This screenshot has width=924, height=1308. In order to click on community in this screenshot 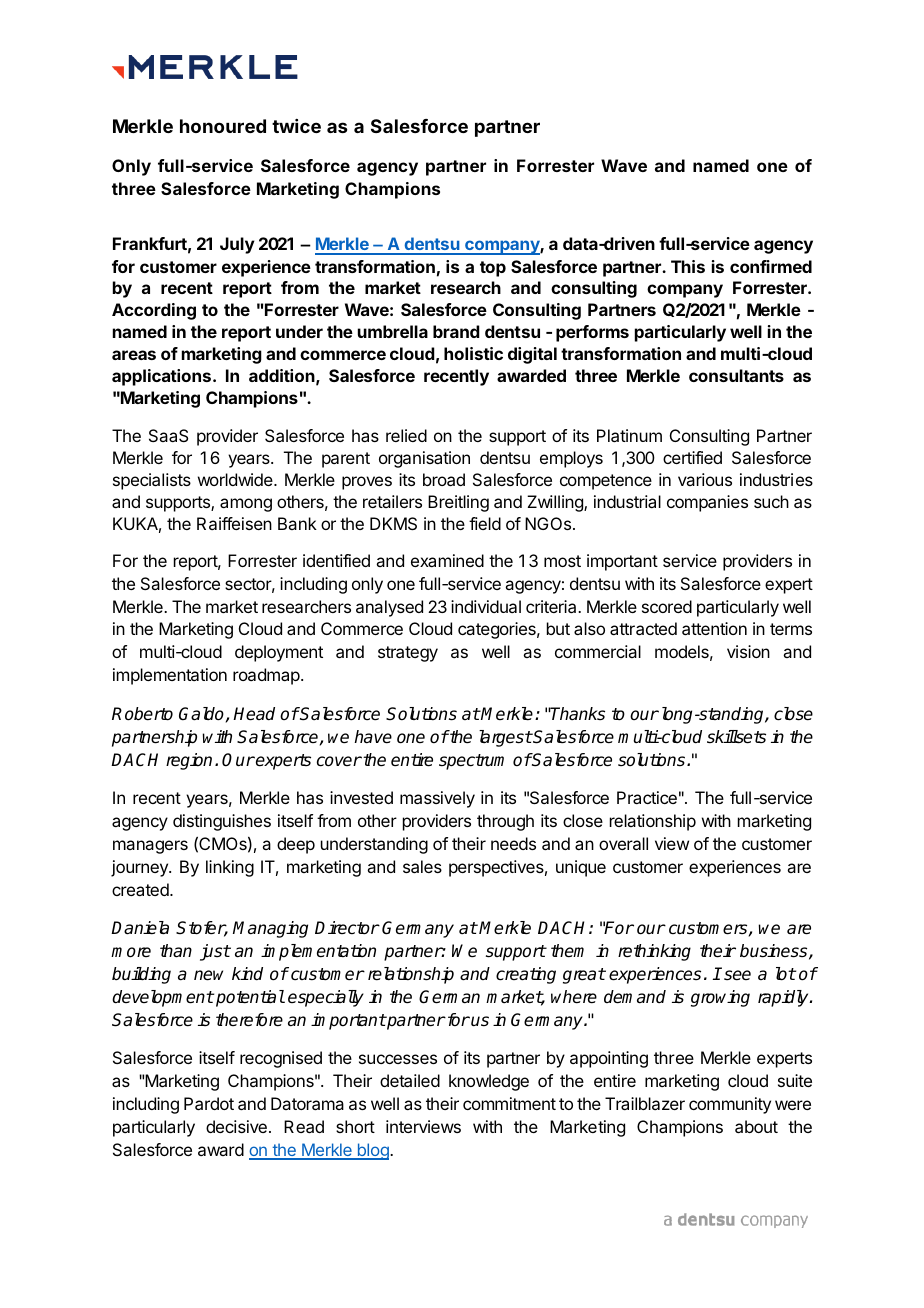, I will do `click(730, 1105)`.
